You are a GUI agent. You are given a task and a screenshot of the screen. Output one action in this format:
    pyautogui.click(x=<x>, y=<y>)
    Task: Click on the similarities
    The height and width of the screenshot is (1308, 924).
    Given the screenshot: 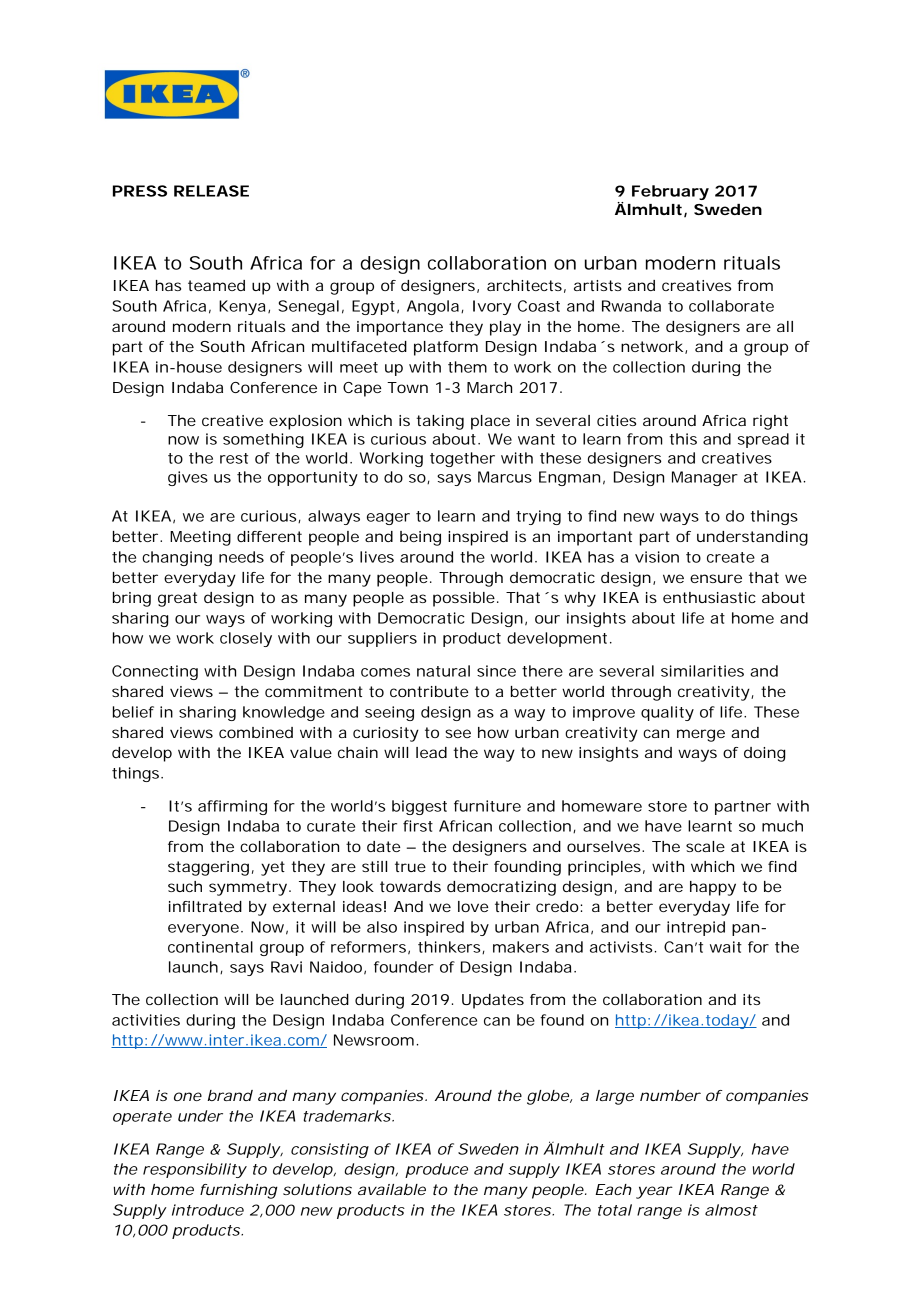 What is the action you would take?
    pyautogui.click(x=702, y=671)
